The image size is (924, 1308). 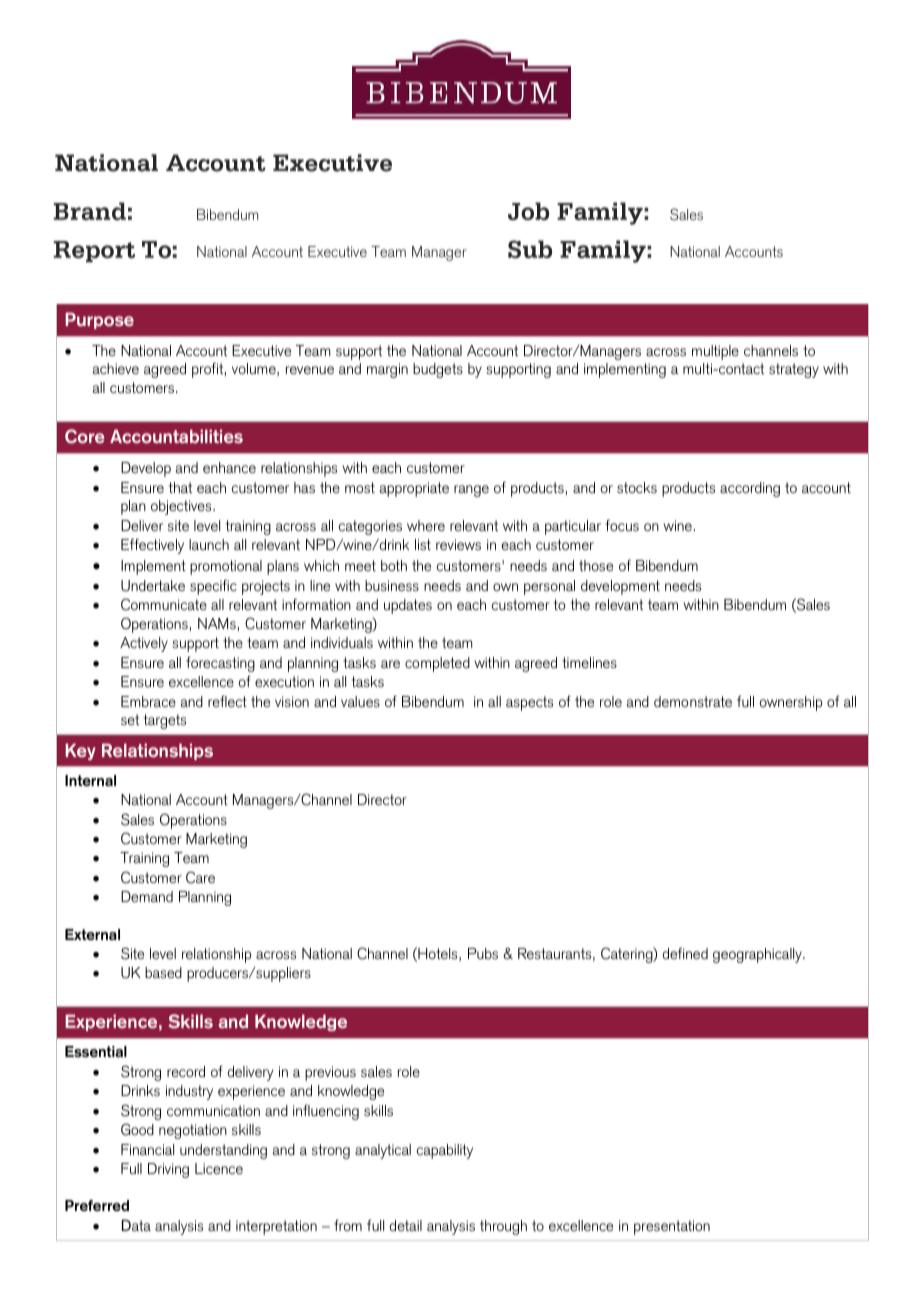 I want to click on demonstrate, so click(x=693, y=701).
